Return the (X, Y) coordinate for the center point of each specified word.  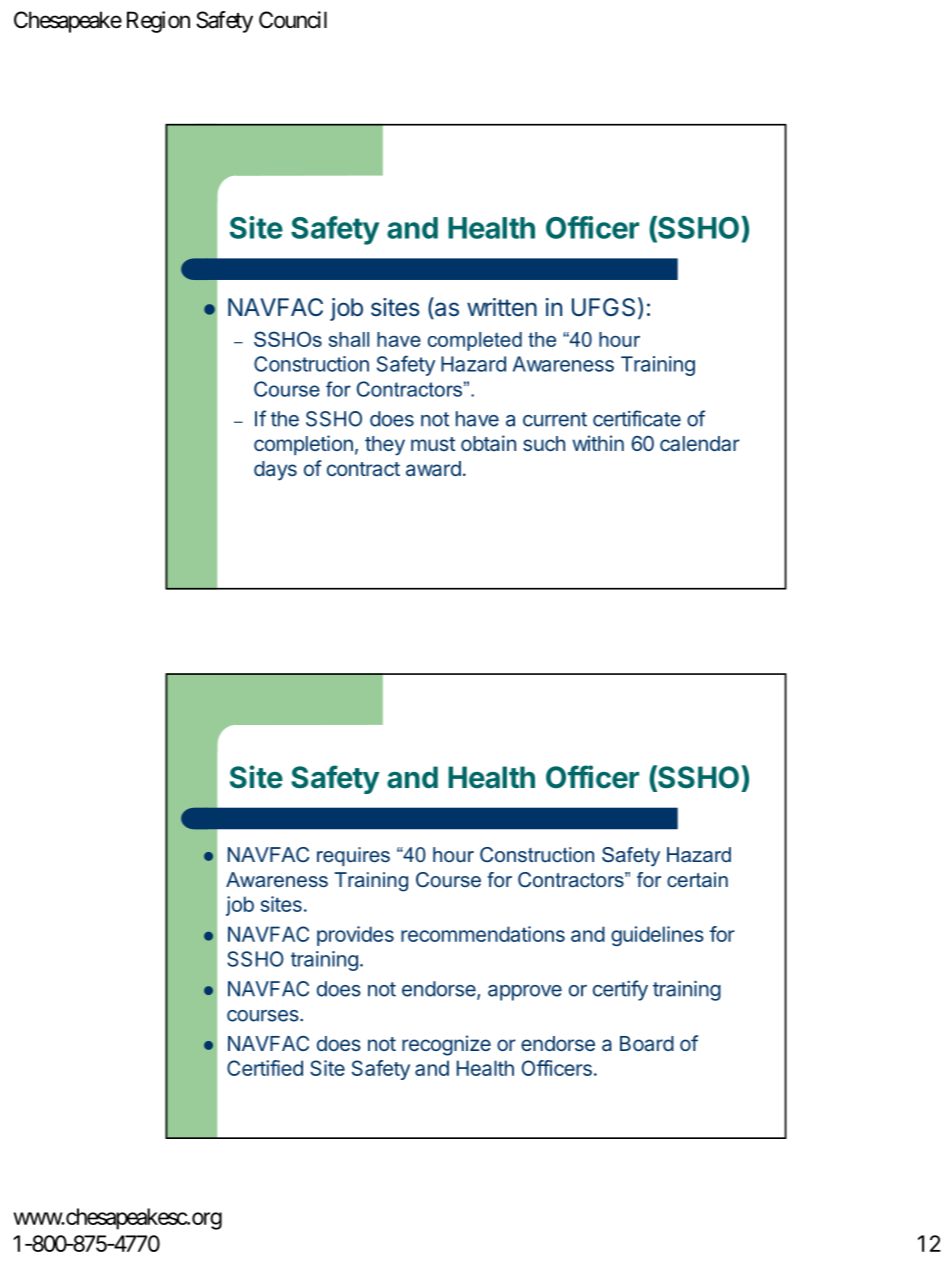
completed (475, 341)
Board (647, 1043)
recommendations (483, 934)
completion (303, 445)
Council (293, 20)
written (502, 307)
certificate (637, 418)
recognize (446, 1045)
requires (353, 856)
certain (697, 879)
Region (158, 22)
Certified (265, 1068)
